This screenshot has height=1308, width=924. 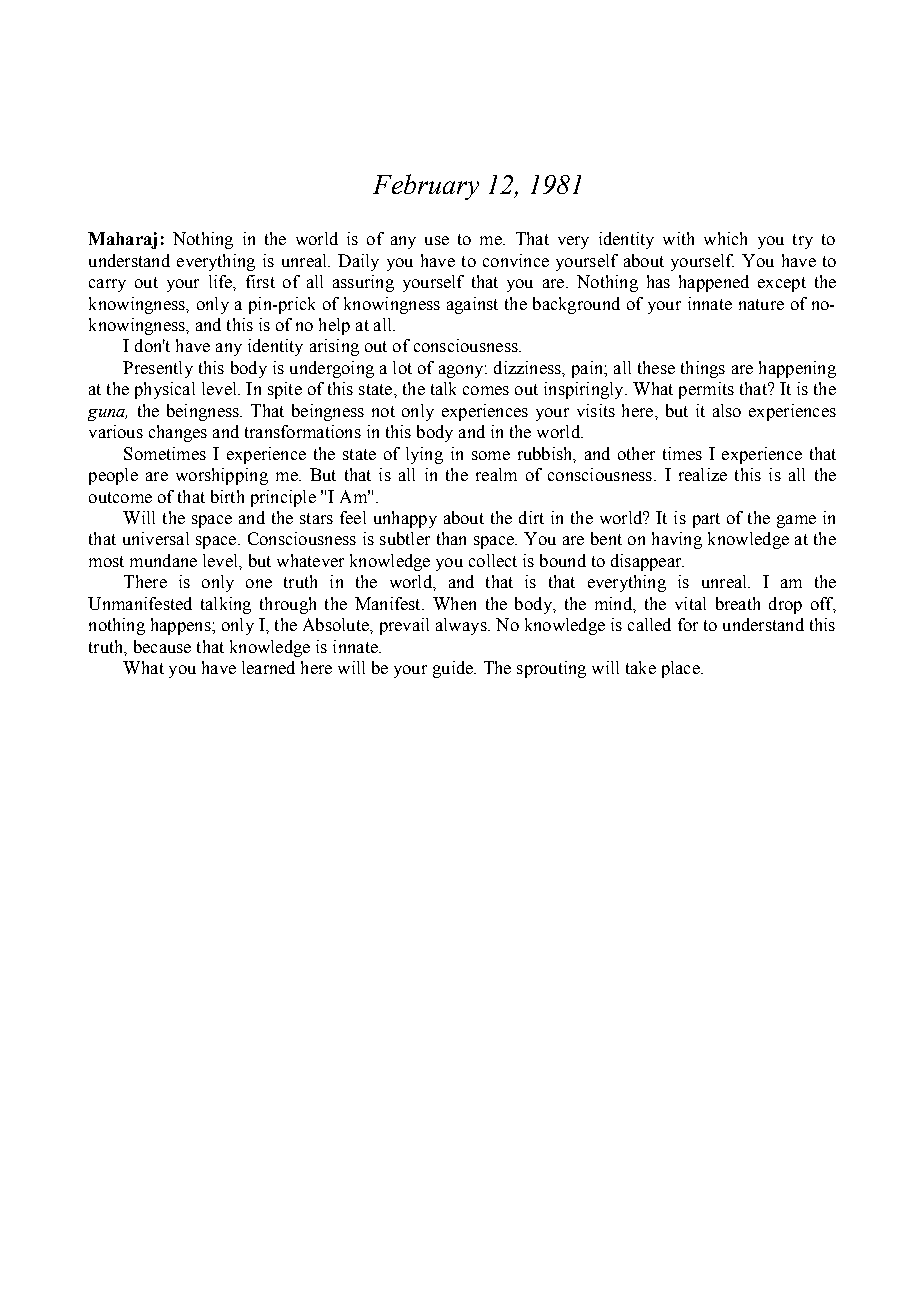 I want to click on than, so click(x=451, y=538).
